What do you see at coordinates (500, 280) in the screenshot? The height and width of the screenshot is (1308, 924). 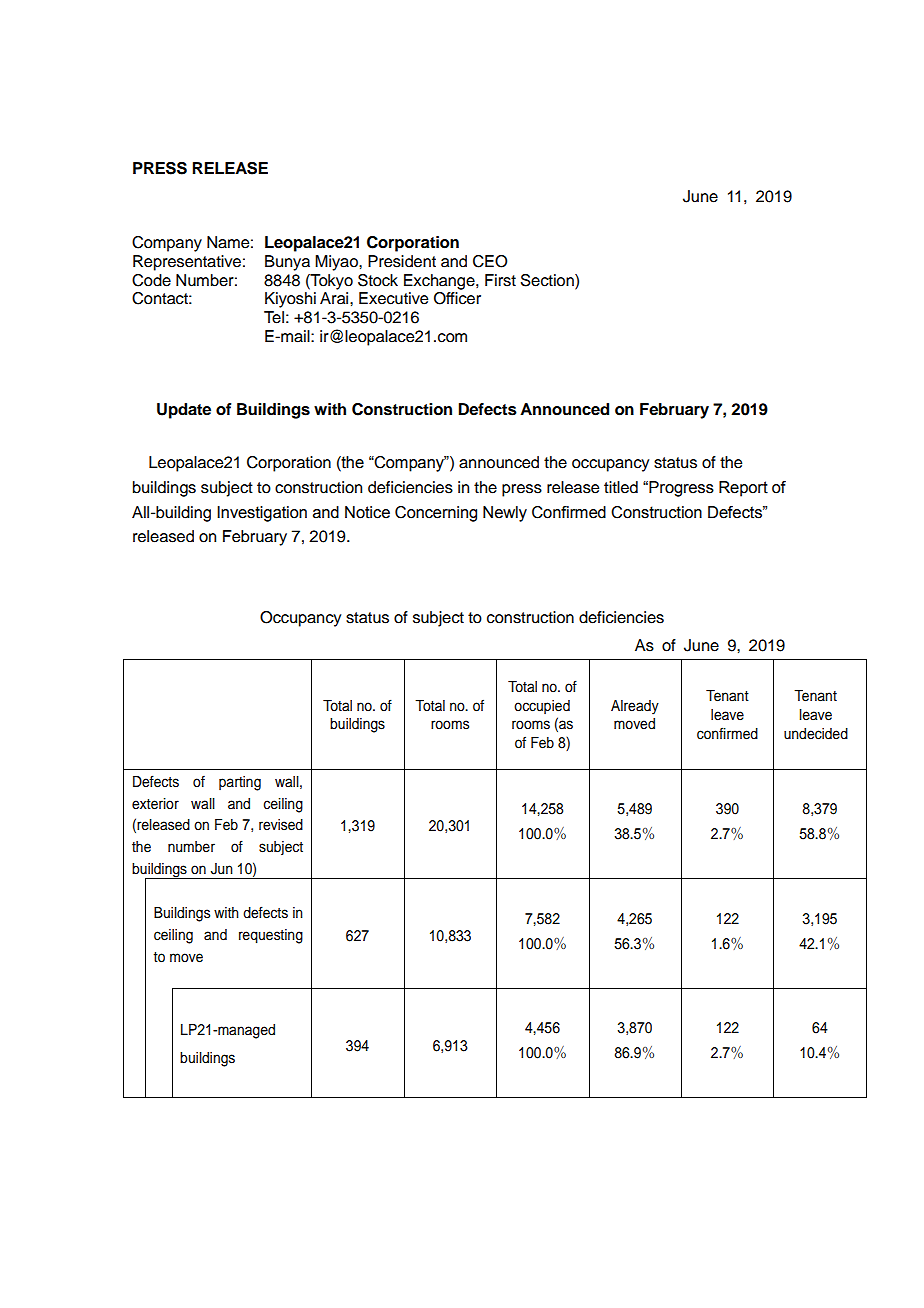 I see `First` at bounding box center [500, 280].
